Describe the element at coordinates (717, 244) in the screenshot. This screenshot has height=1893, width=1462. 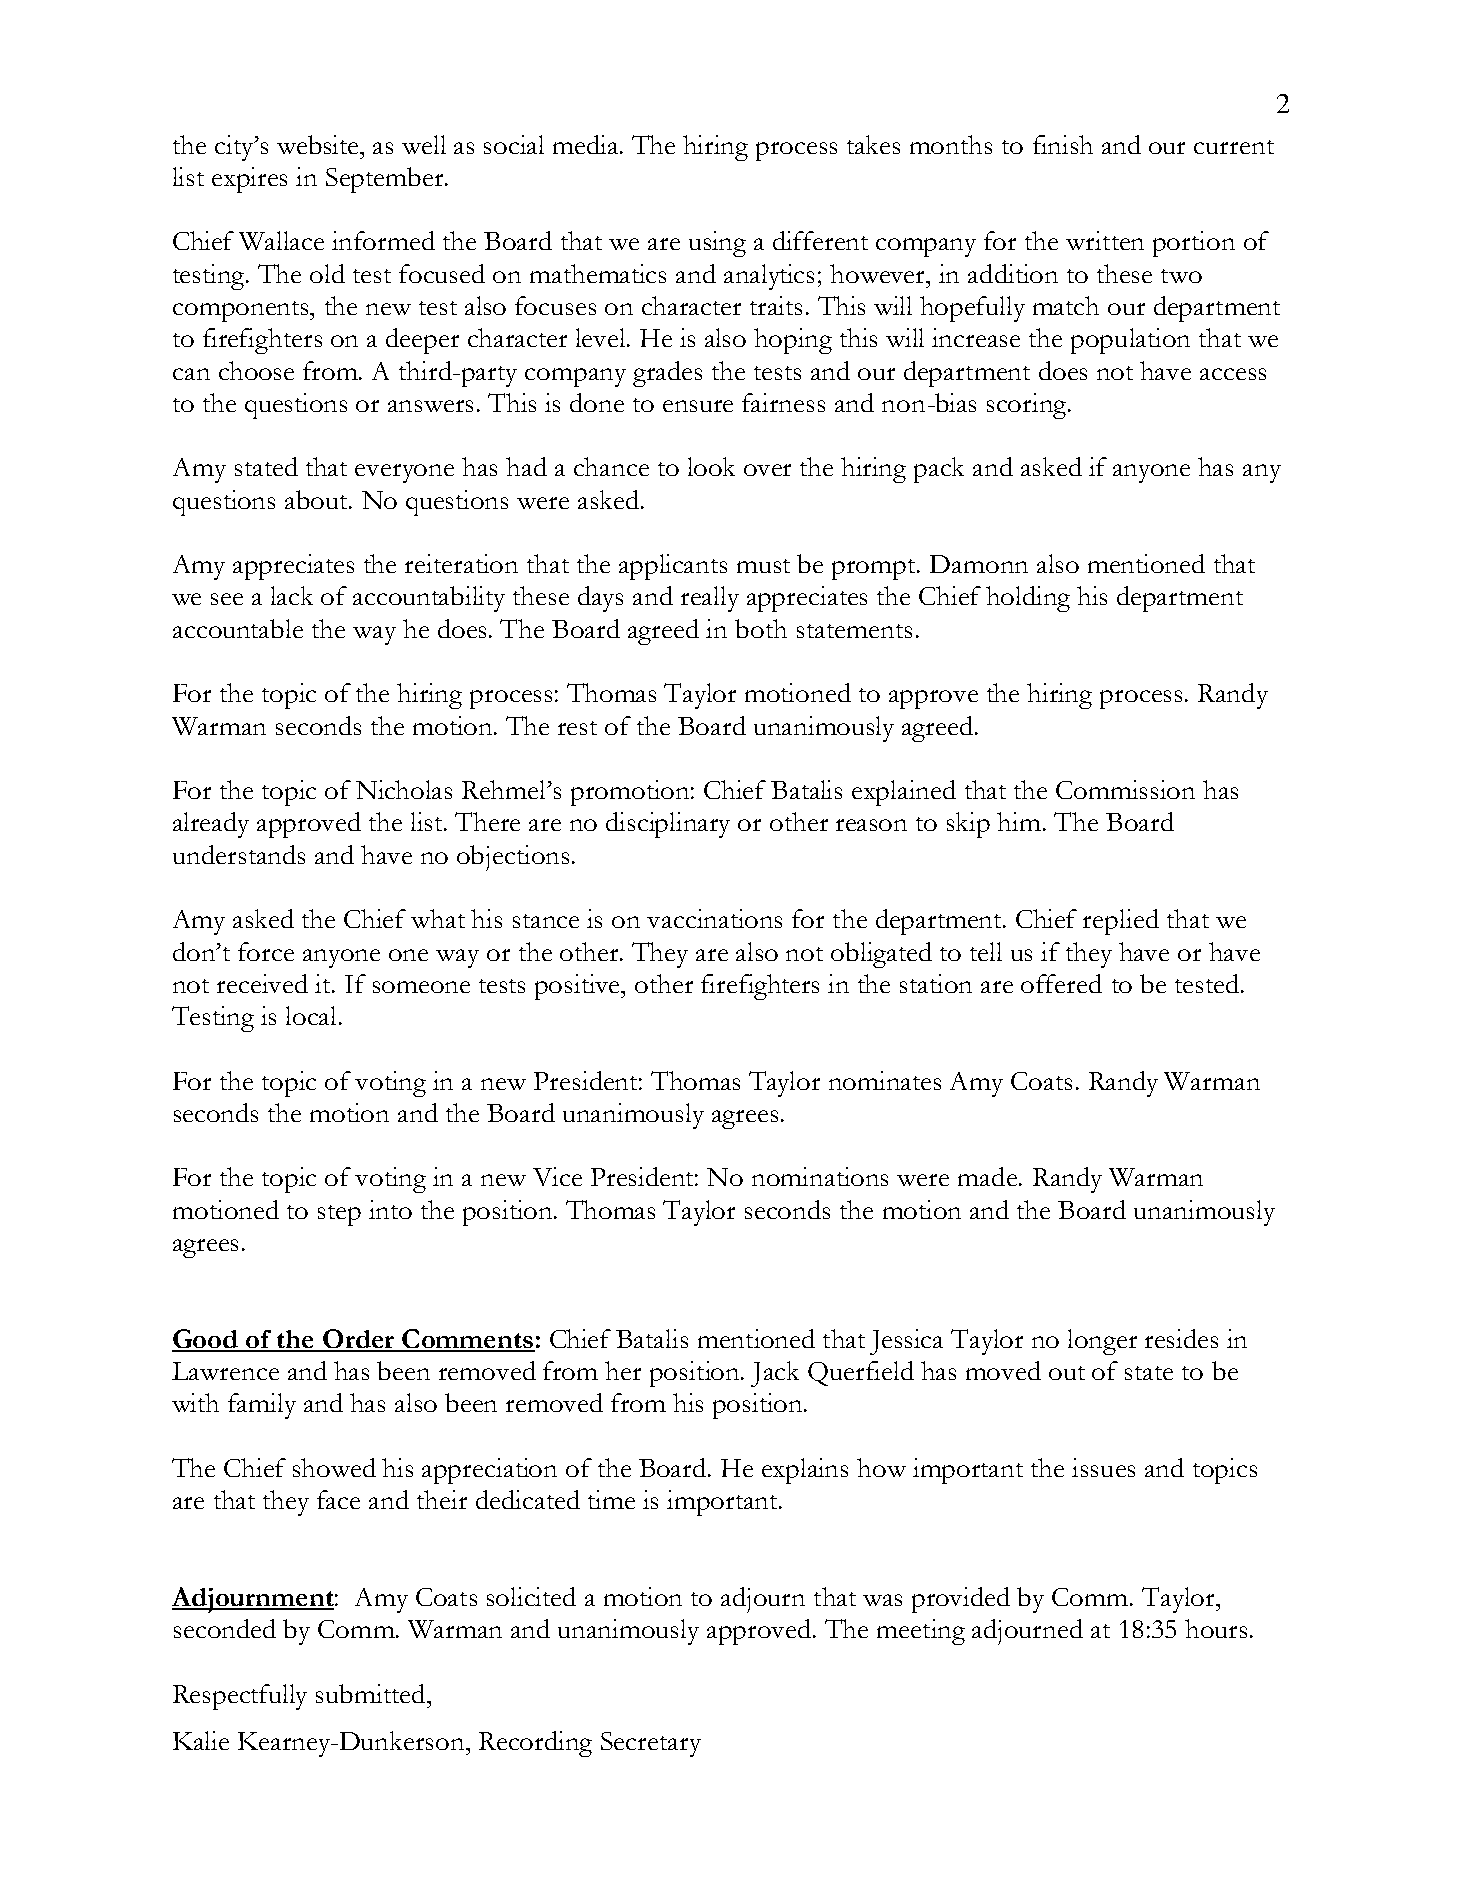
I see `using` at that location.
